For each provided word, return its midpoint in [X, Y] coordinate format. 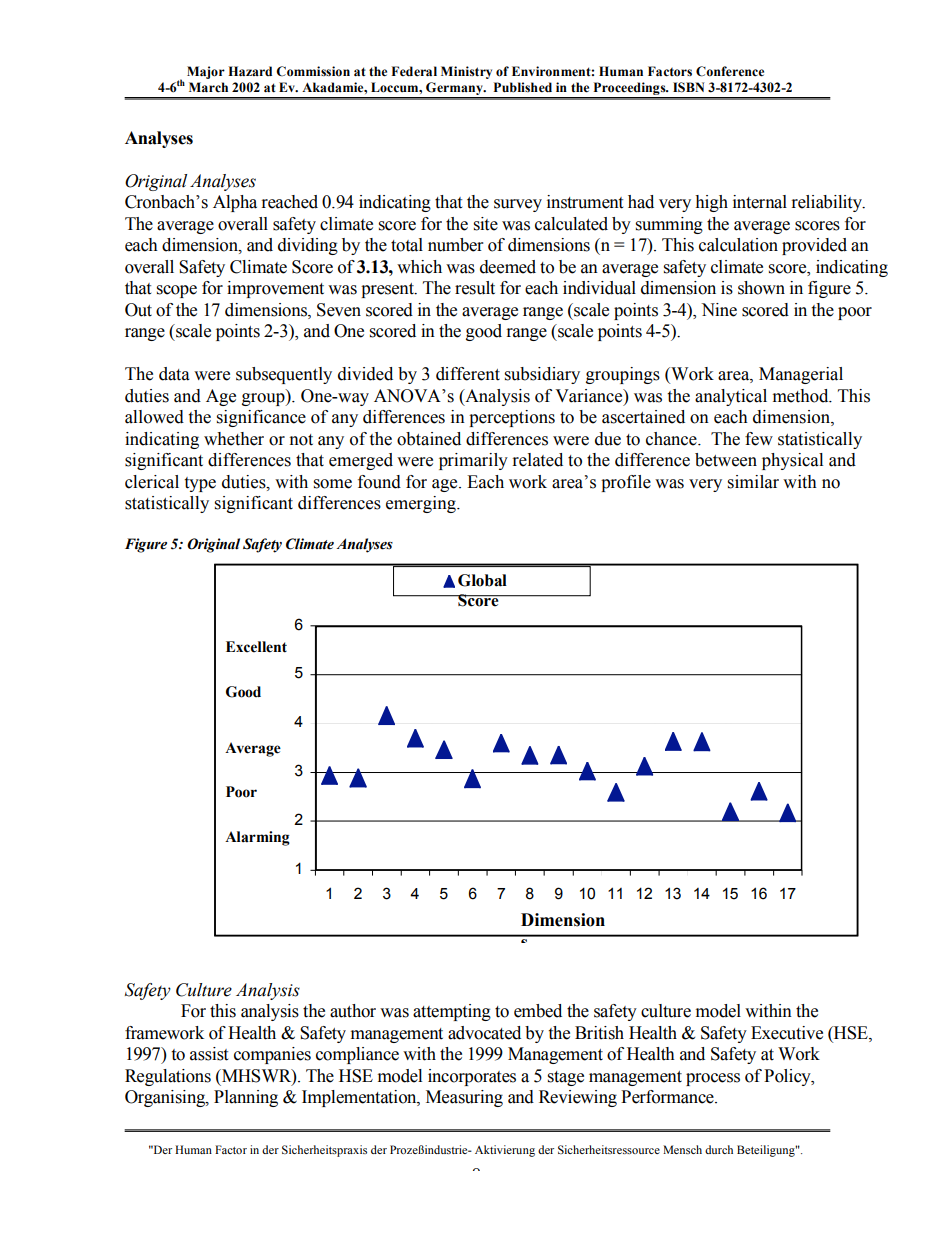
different [468, 374]
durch [719, 1149]
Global [482, 580]
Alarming [257, 838]
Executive [787, 1033]
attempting [452, 1012]
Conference [730, 71]
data [174, 374]
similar [753, 482]
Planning [246, 1098]
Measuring [464, 1098]
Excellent [256, 647]
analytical [731, 397]
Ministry [466, 72]
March [208, 87]
